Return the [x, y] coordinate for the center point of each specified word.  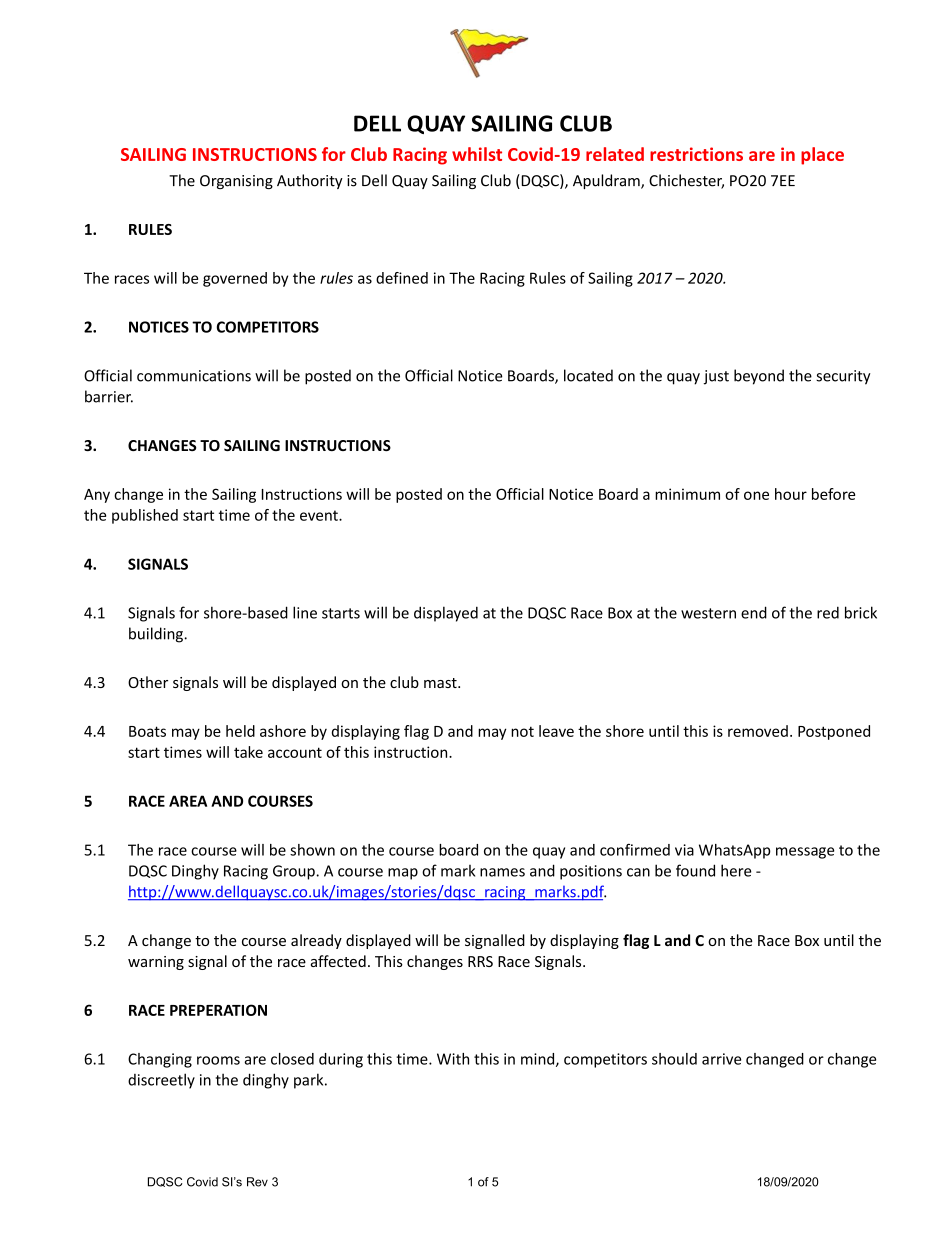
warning [156, 963]
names [502, 872]
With [453, 1059]
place [822, 156]
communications [194, 376]
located [588, 375]
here [736, 870]
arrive [721, 1059]
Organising [236, 182]
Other [148, 682]
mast [441, 683]
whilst [477, 154]
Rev [257, 1182]
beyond [759, 377]
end [754, 612]
